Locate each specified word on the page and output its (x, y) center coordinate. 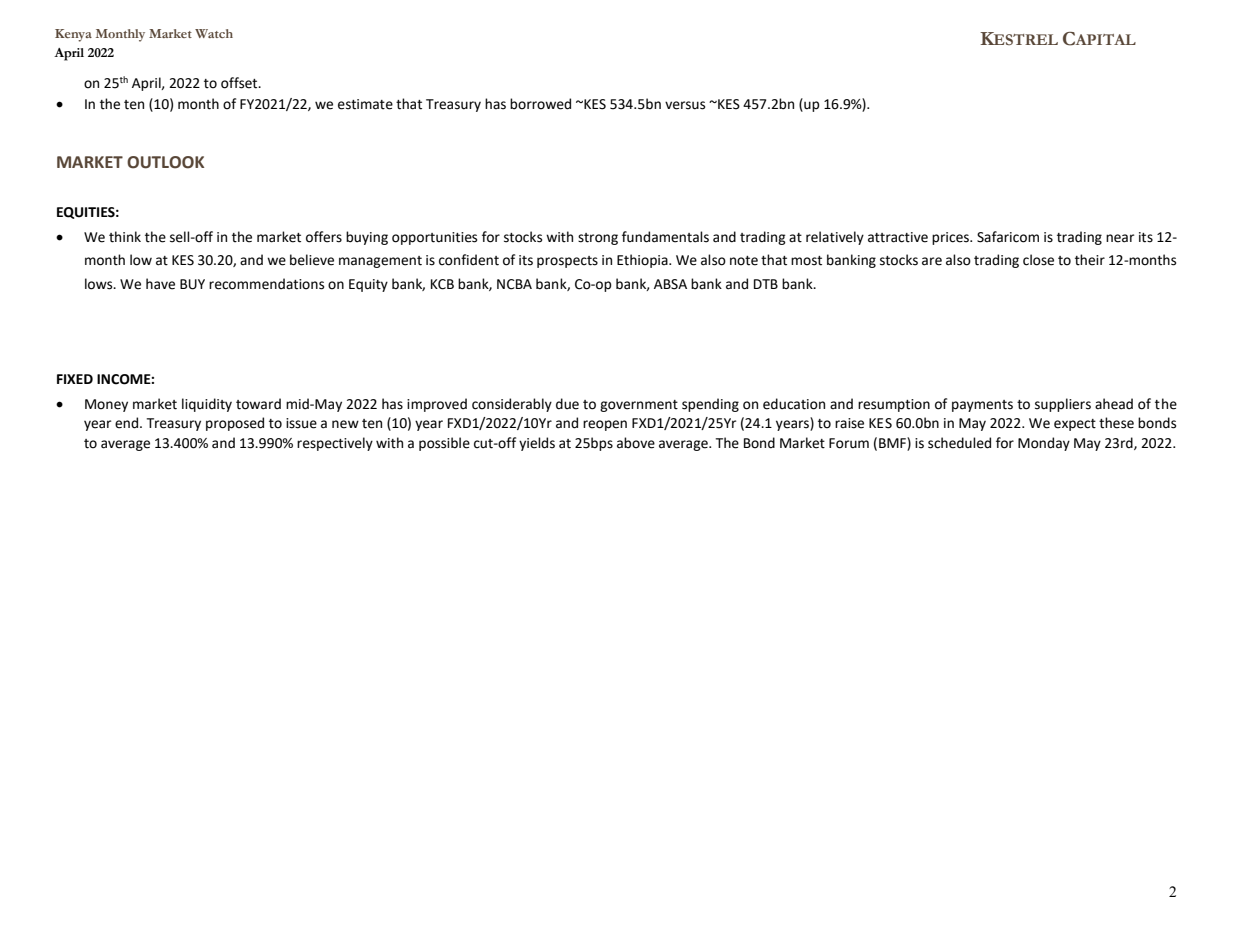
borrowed (540, 104)
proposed (235, 424)
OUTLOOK (165, 162)
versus (685, 105)
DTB (766, 284)
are (932, 261)
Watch (214, 33)
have (160, 284)
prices (951, 238)
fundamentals (665, 237)
